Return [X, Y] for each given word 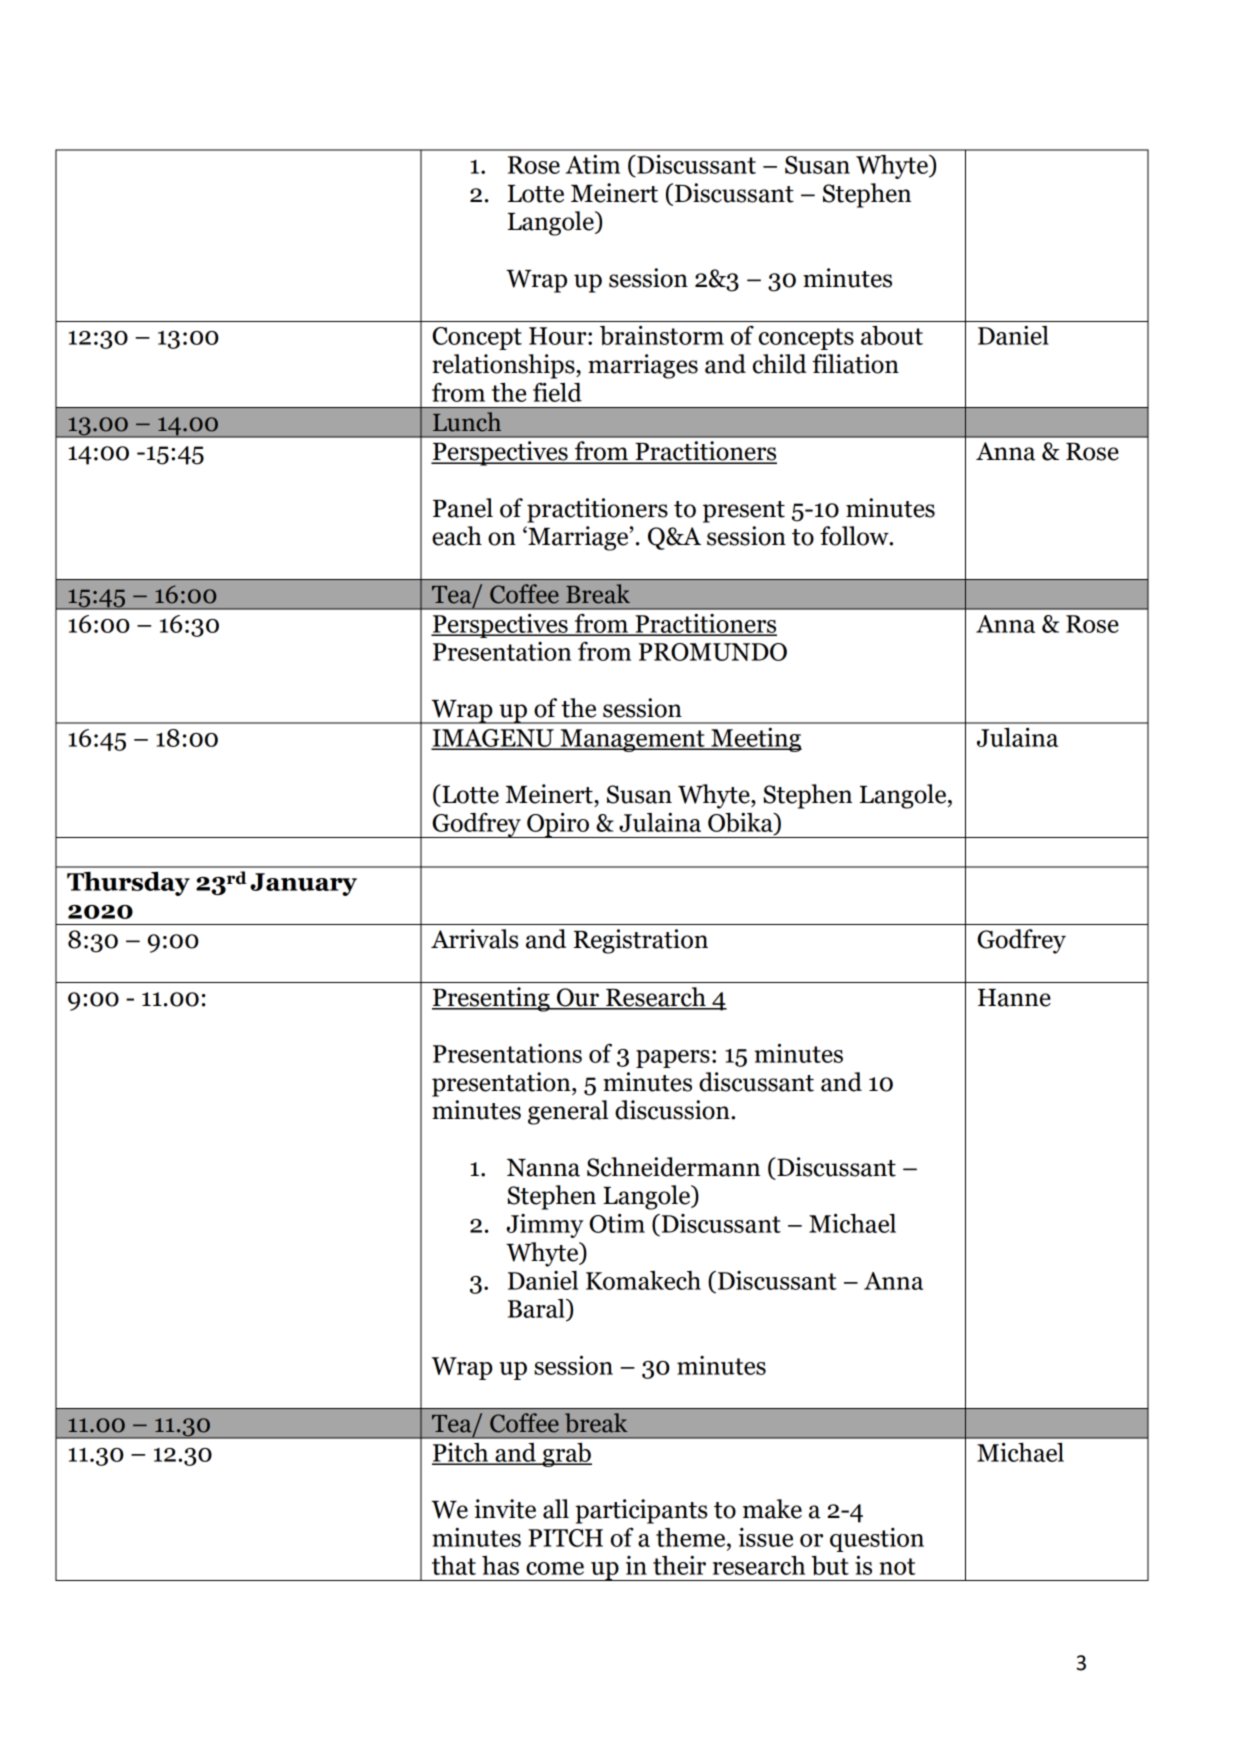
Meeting [755, 740]
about [892, 335]
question [877, 1540]
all [556, 1509]
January [303, 884]
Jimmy [545, 1226]
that [454, 1565]
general [568, 1112]
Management [632, 740]
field [557, 392]
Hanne [1014, 998]
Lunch [467, 422]
